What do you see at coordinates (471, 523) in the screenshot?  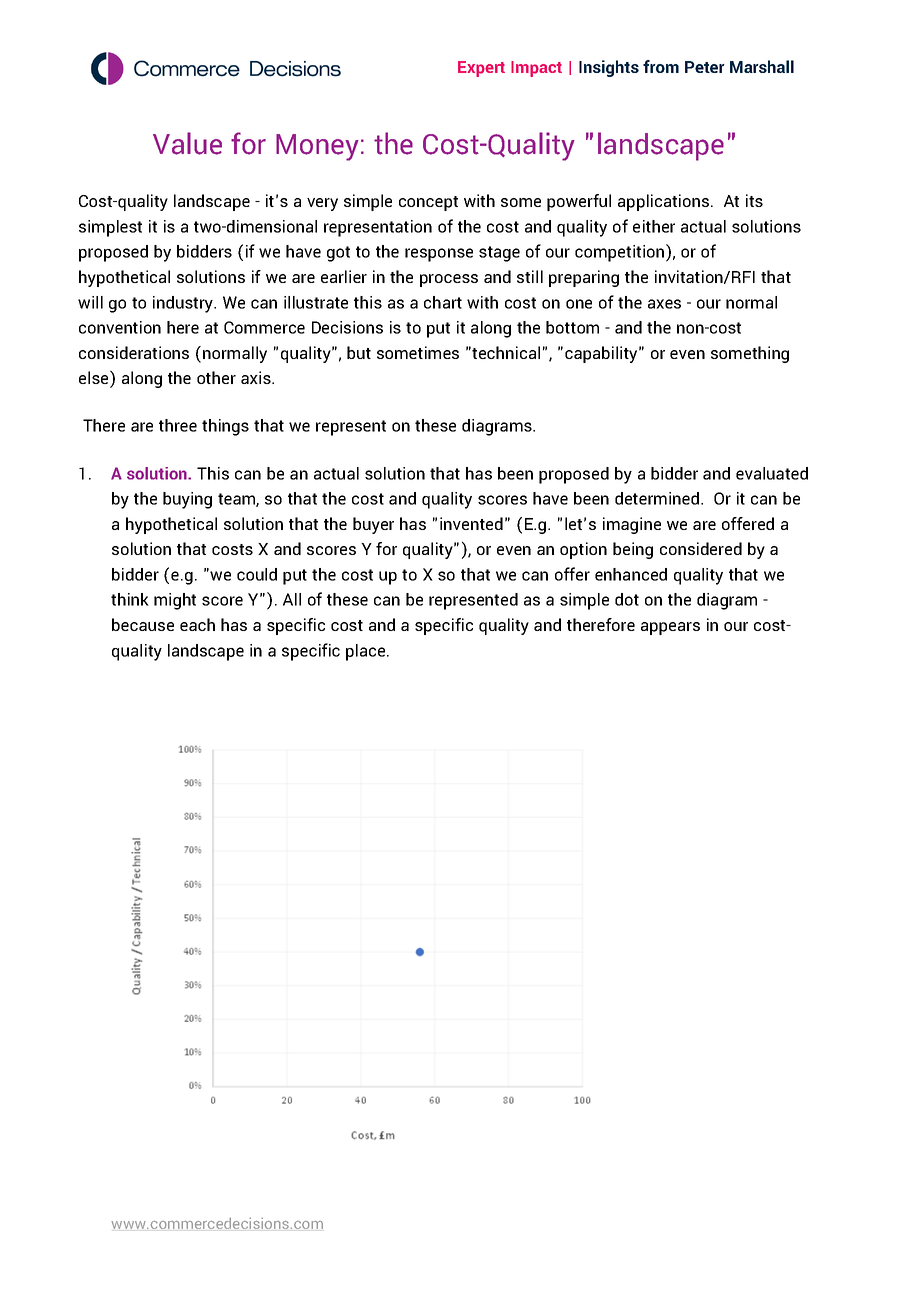 I see `invented` at bounding box center [471, 523].
